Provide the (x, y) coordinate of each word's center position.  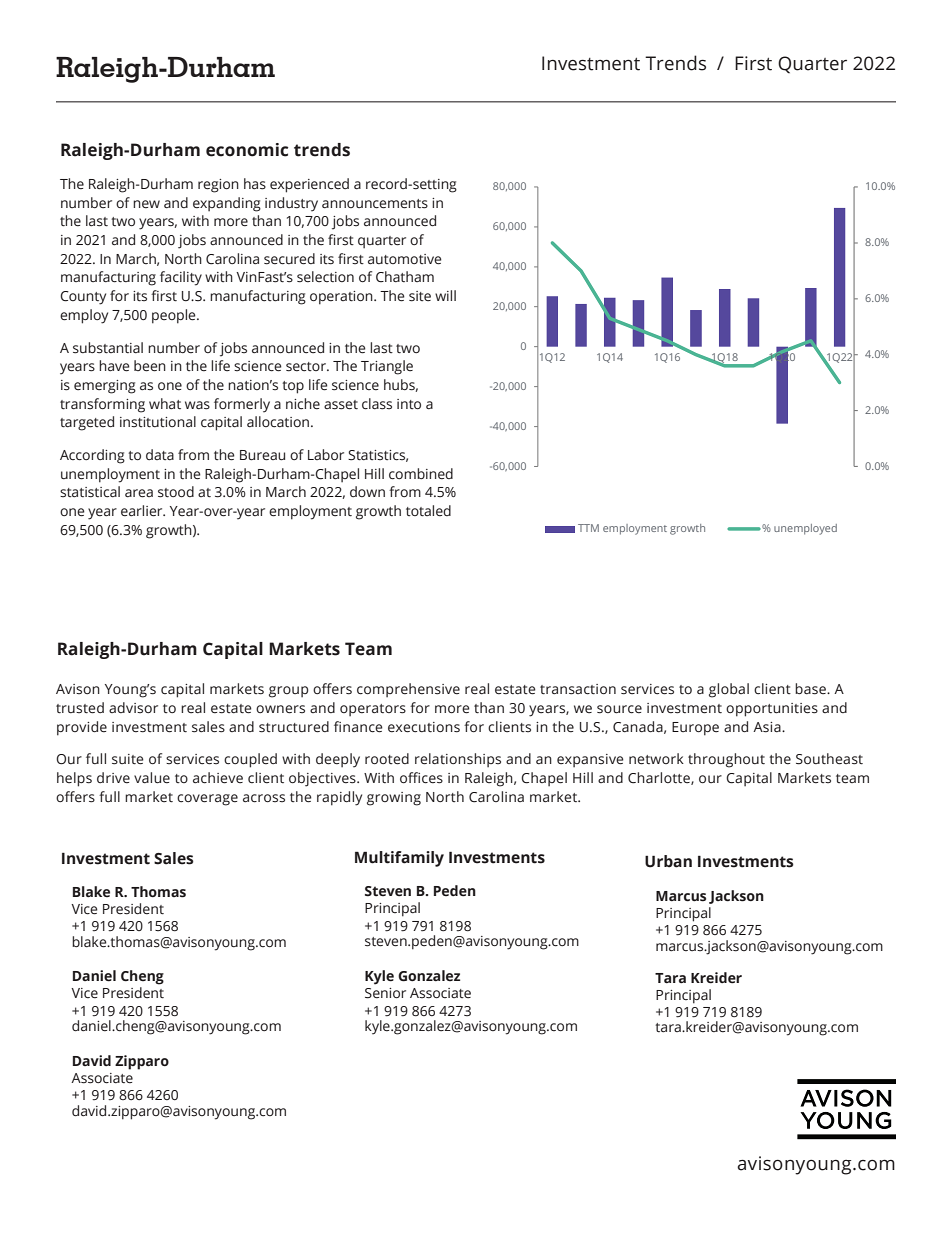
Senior (385, 993)
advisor (133, 707)
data (160, 454)
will (445, 295)
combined (421, 474)
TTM (588, 528)
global (729, 690)
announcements (375, 204)
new (146, 204)
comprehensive (408, 690)
